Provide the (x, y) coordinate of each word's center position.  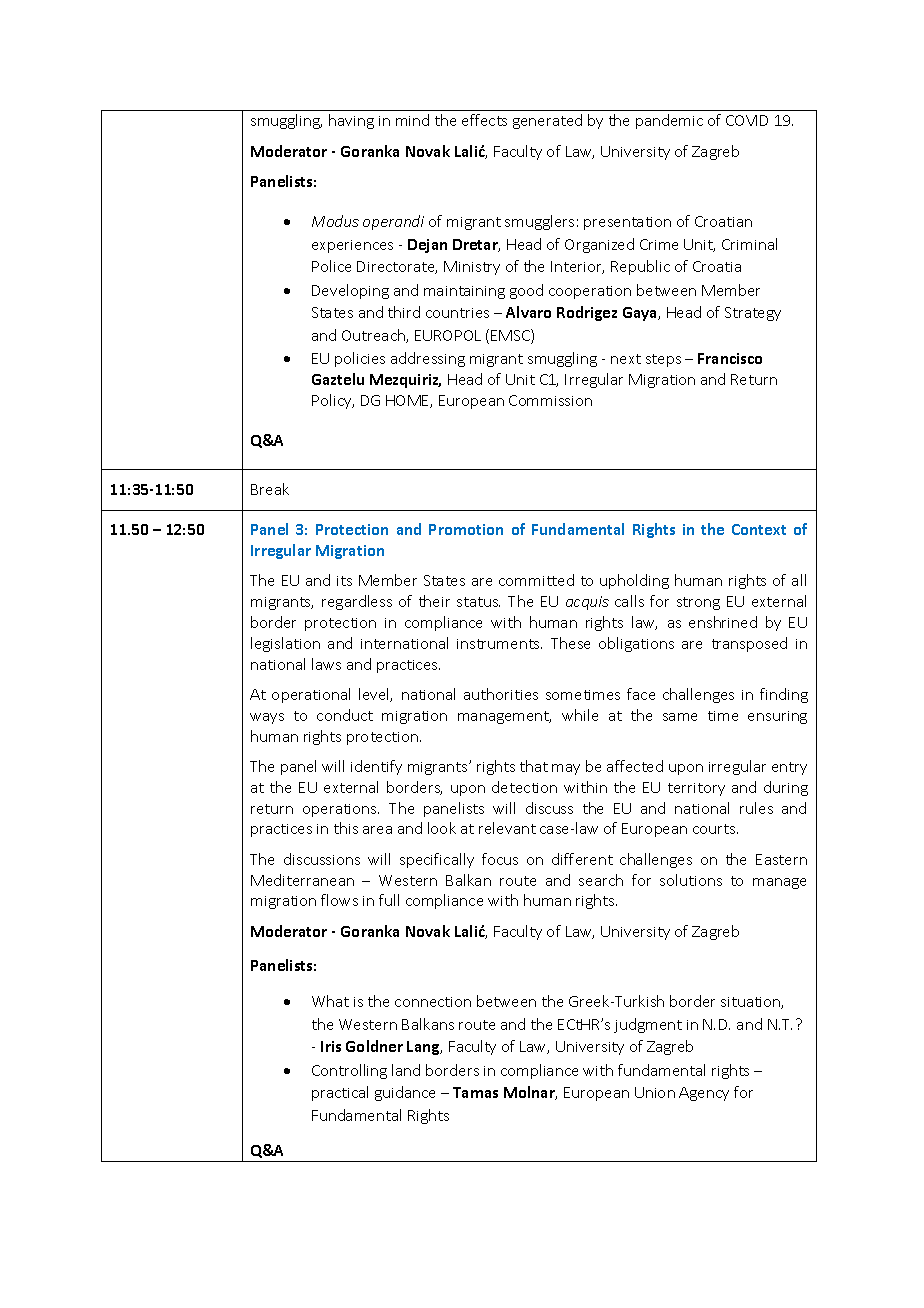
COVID (747, 120)
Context (759, 529)
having (351, 121)
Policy (333, 401)
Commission (550, 400)
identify (376, 767)
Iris (331, 1046)
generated (547, 121)
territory (696, 789)
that (534, 766)
